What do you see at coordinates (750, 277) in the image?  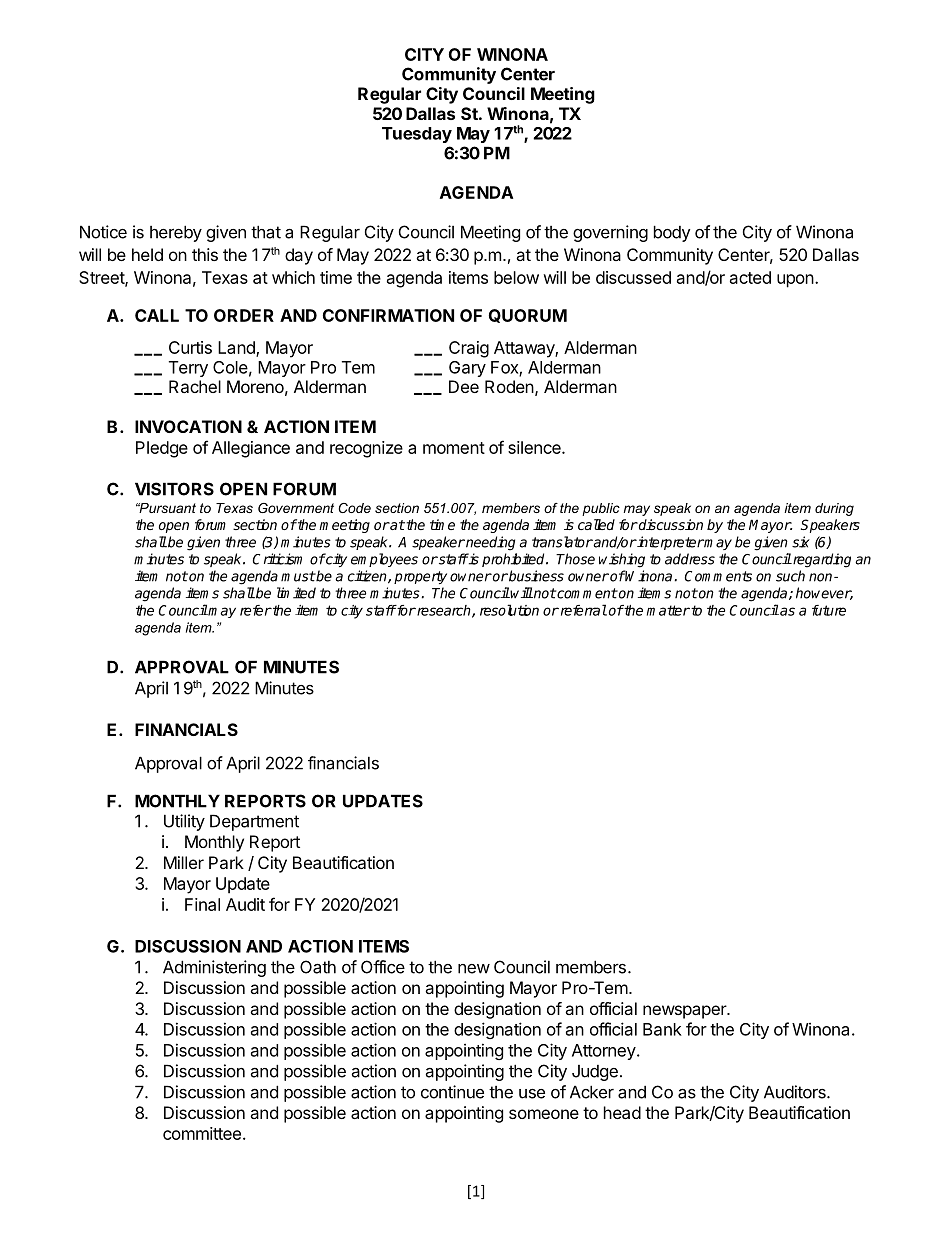 I see `acted` at bounding box center [750, 277].
